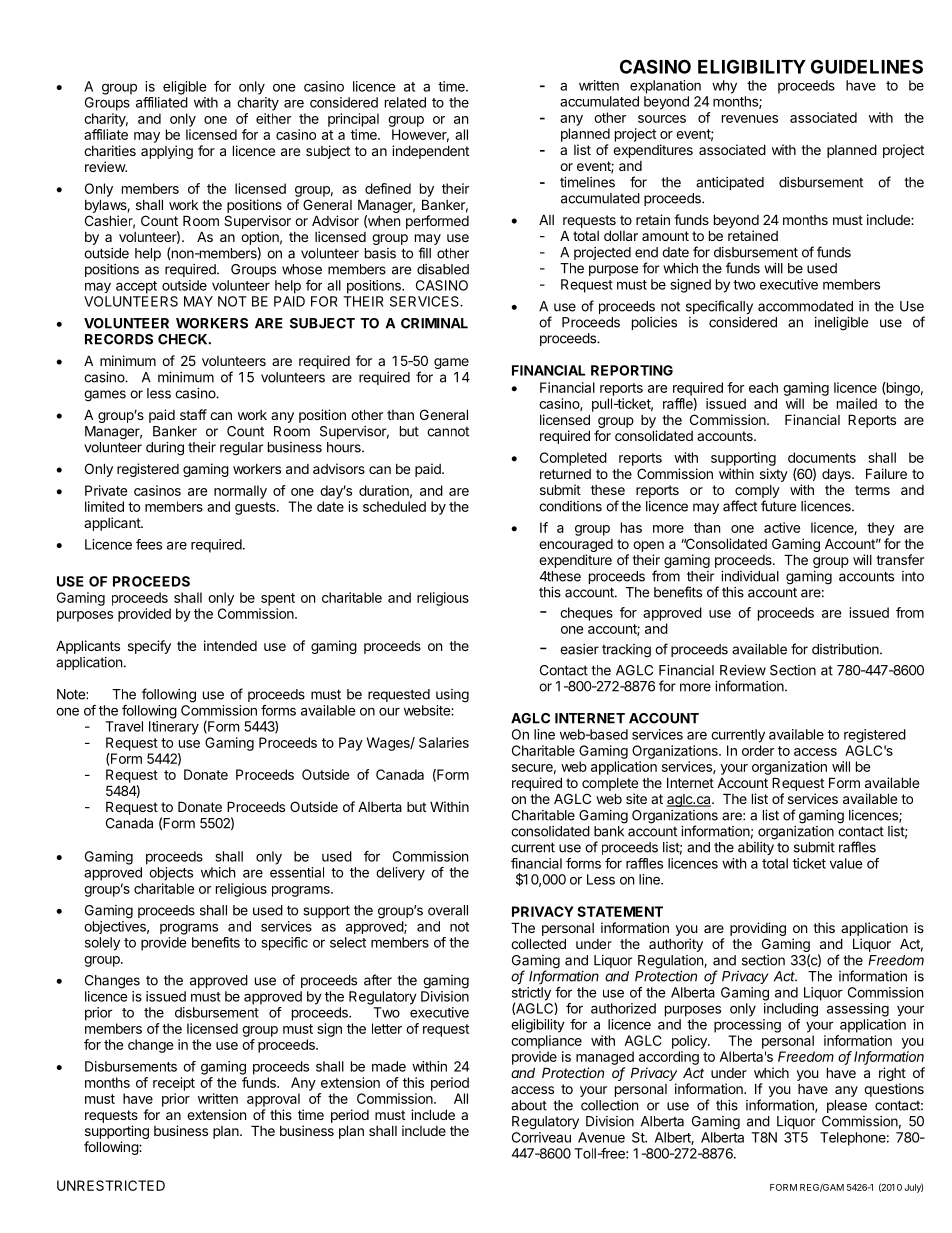  I want to click on revenues, so click(750, 119).
